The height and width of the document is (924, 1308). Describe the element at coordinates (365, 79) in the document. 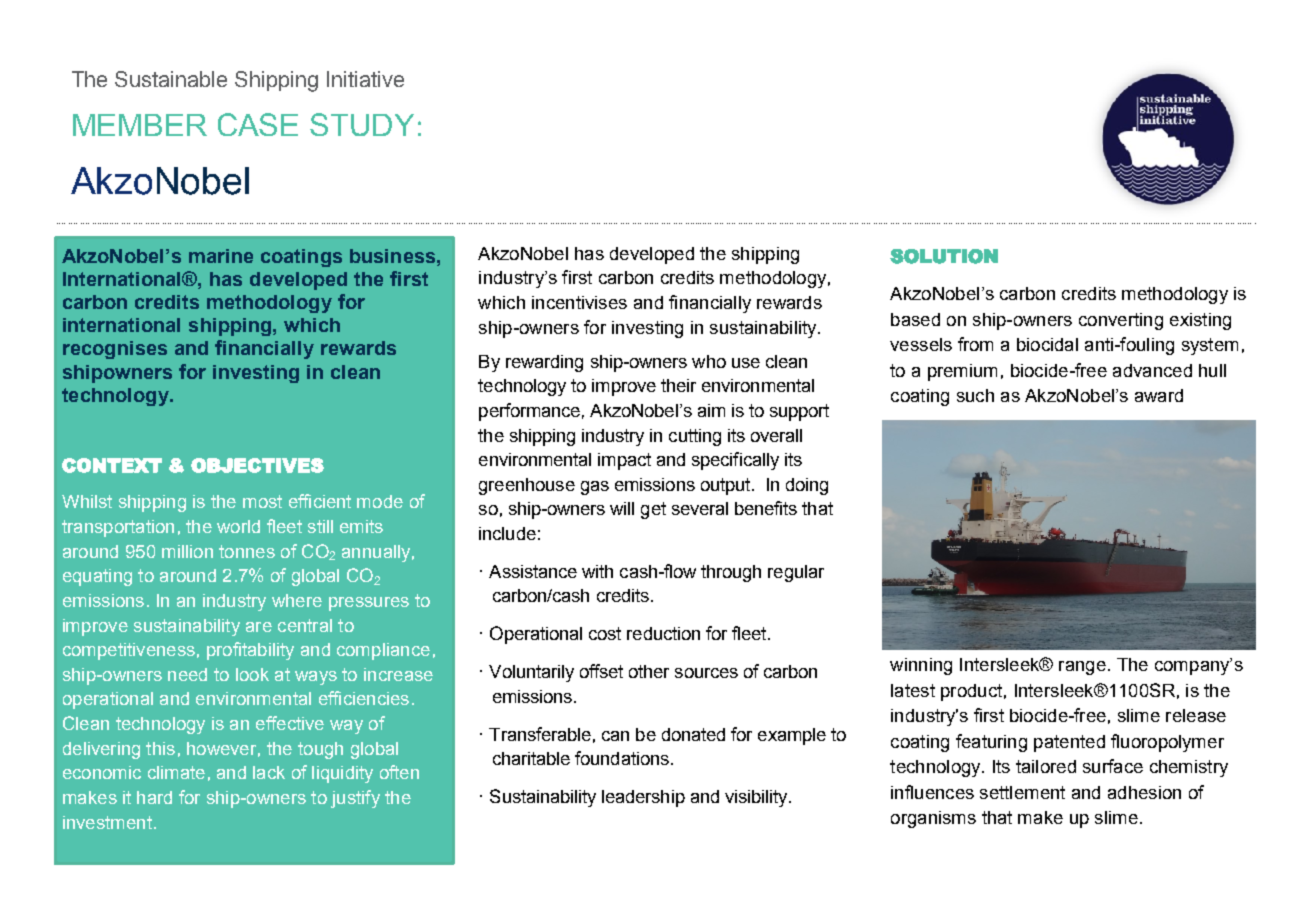

I see `Initiative` at that location.
